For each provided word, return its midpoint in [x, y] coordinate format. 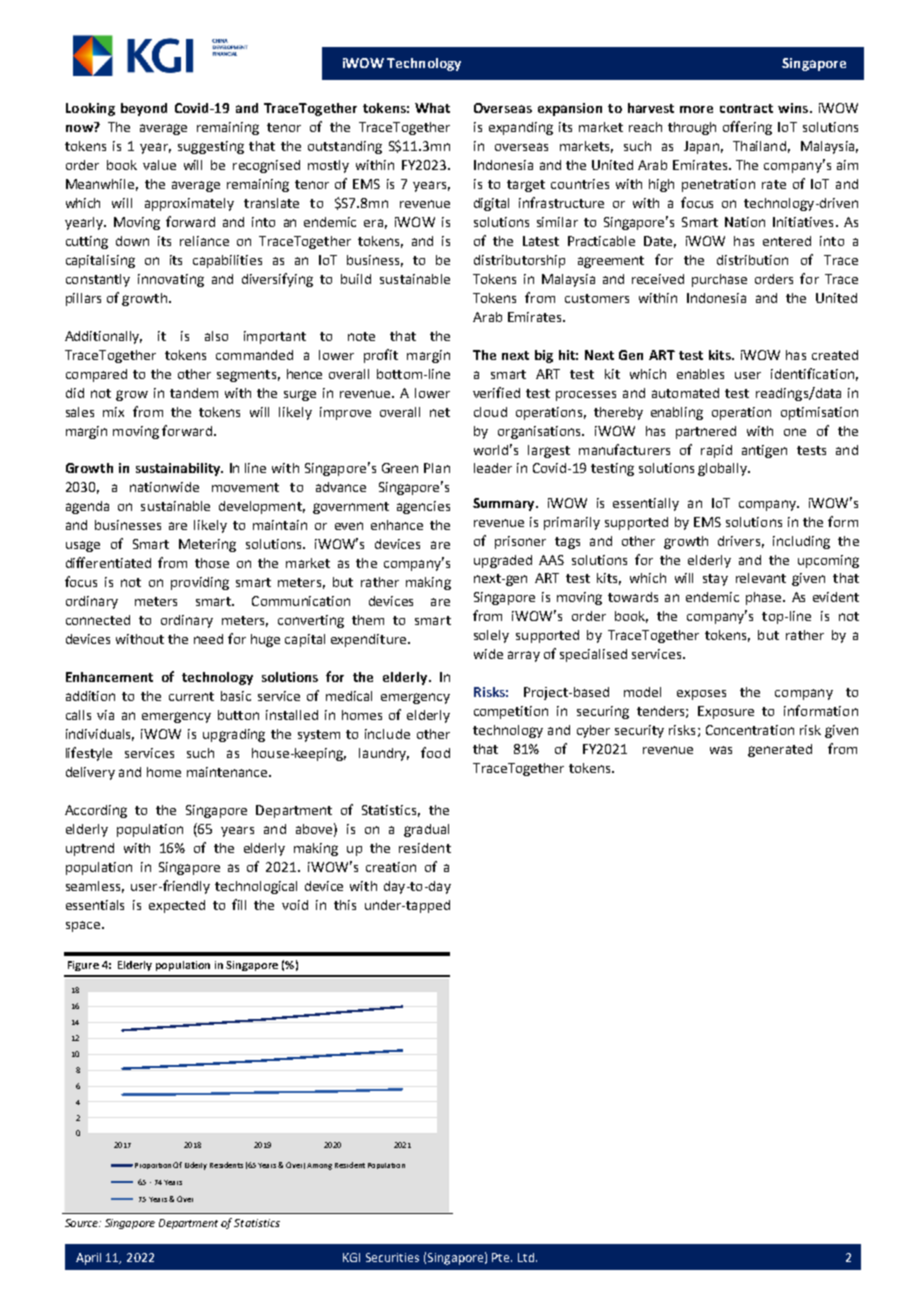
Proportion [153, 1166]
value [159, 165]
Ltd [526, 1257]
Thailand [759, 146]
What [432, 108]
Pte [502, 1257]
